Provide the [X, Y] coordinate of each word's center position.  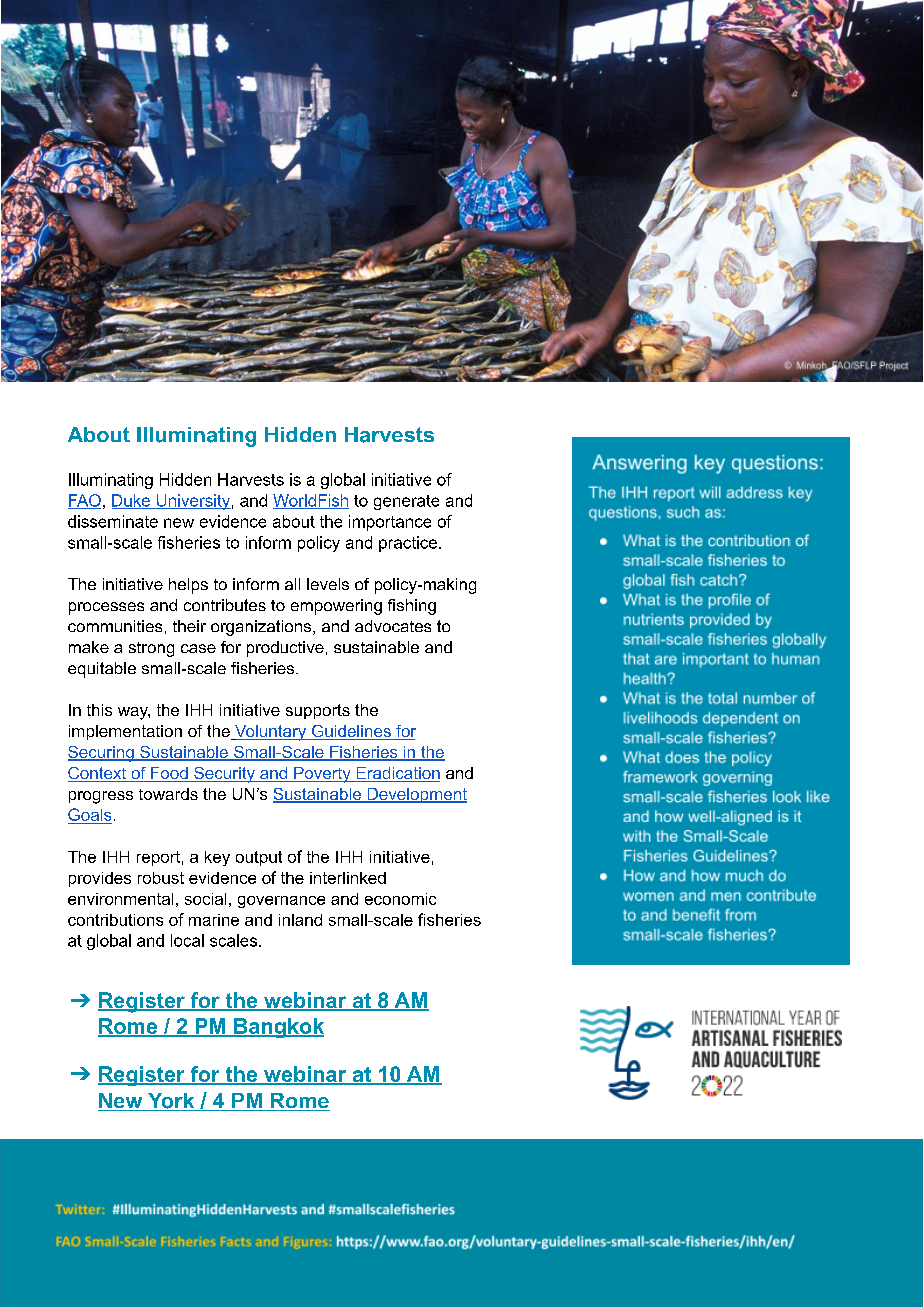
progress [101, 797]
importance [390, 523]
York [171, 1102]
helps [188, 586]
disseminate [113, 521]
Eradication [397, 774]
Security [224, 775]
